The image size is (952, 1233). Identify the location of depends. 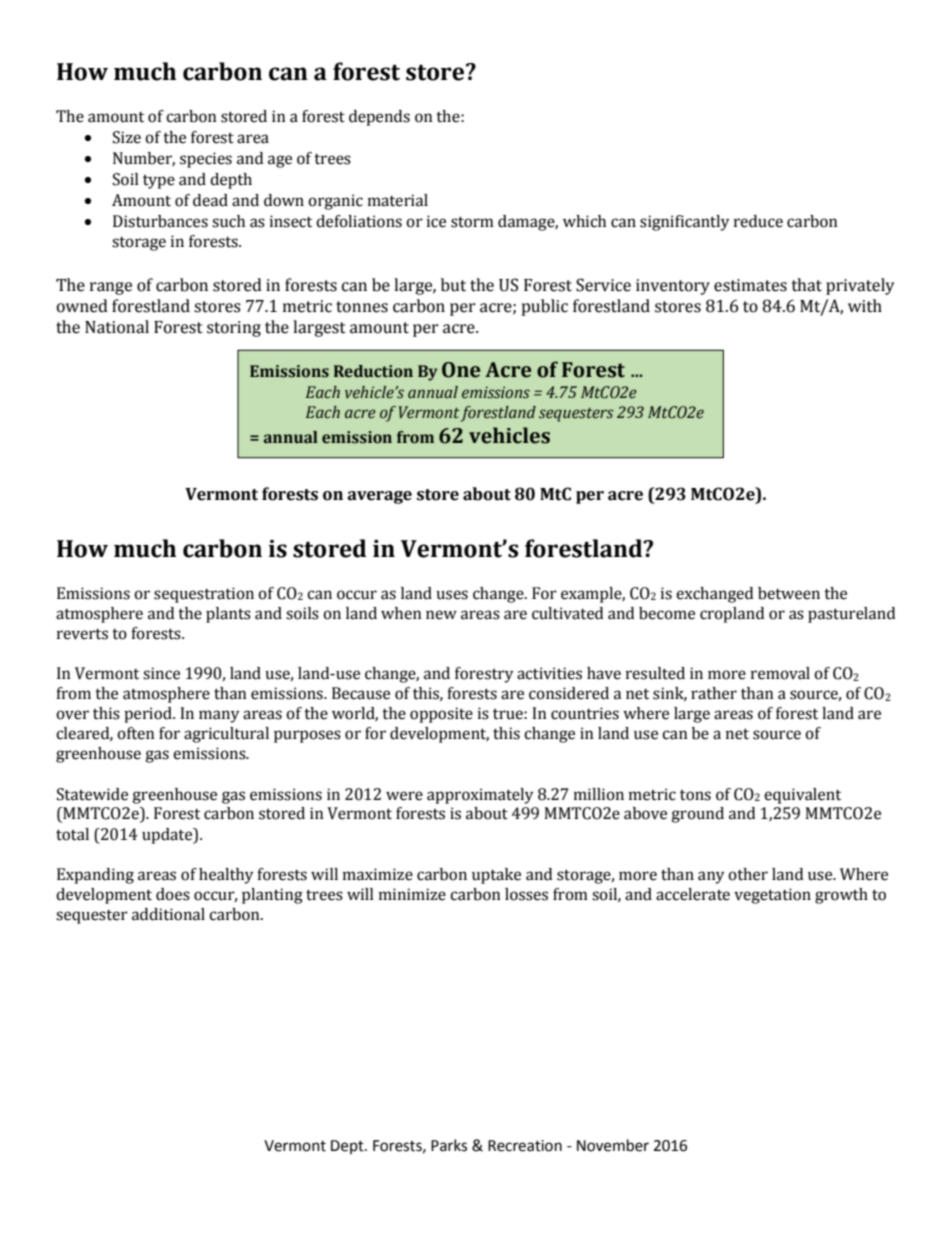
(379, 118).
